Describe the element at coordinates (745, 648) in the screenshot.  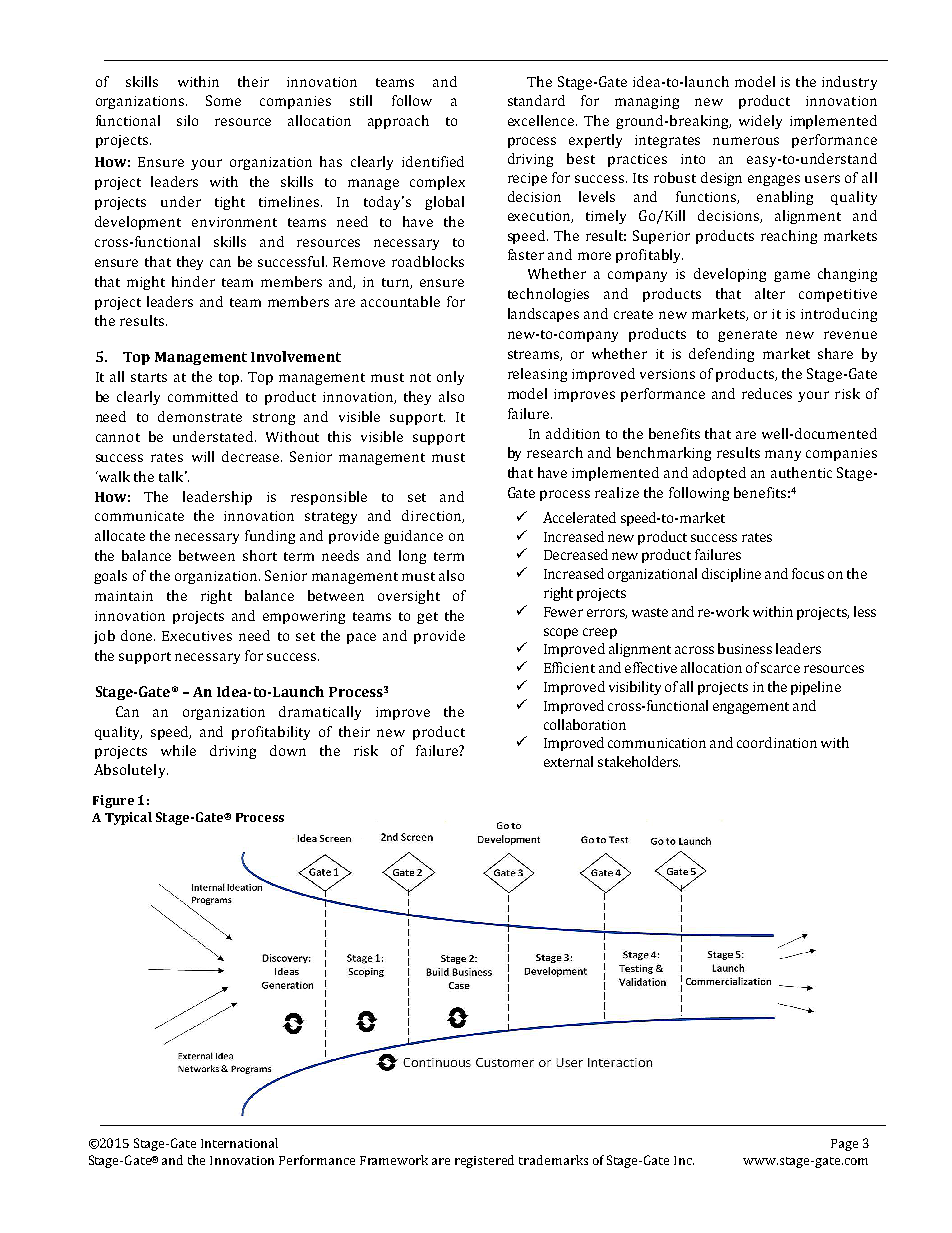
I see `business` at that location.
